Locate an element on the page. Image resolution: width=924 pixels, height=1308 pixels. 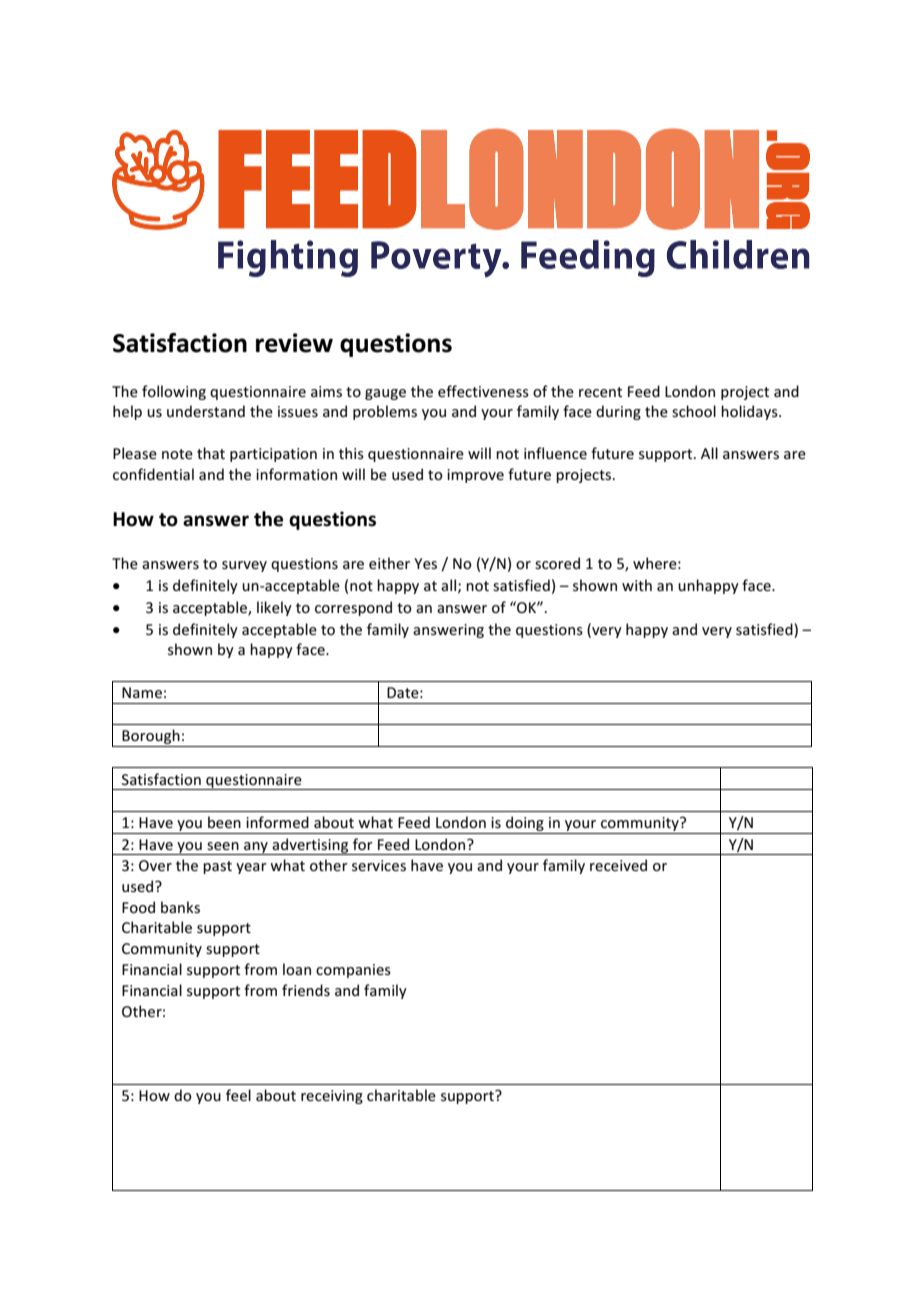
survey is located at coordinates (244, 566).
